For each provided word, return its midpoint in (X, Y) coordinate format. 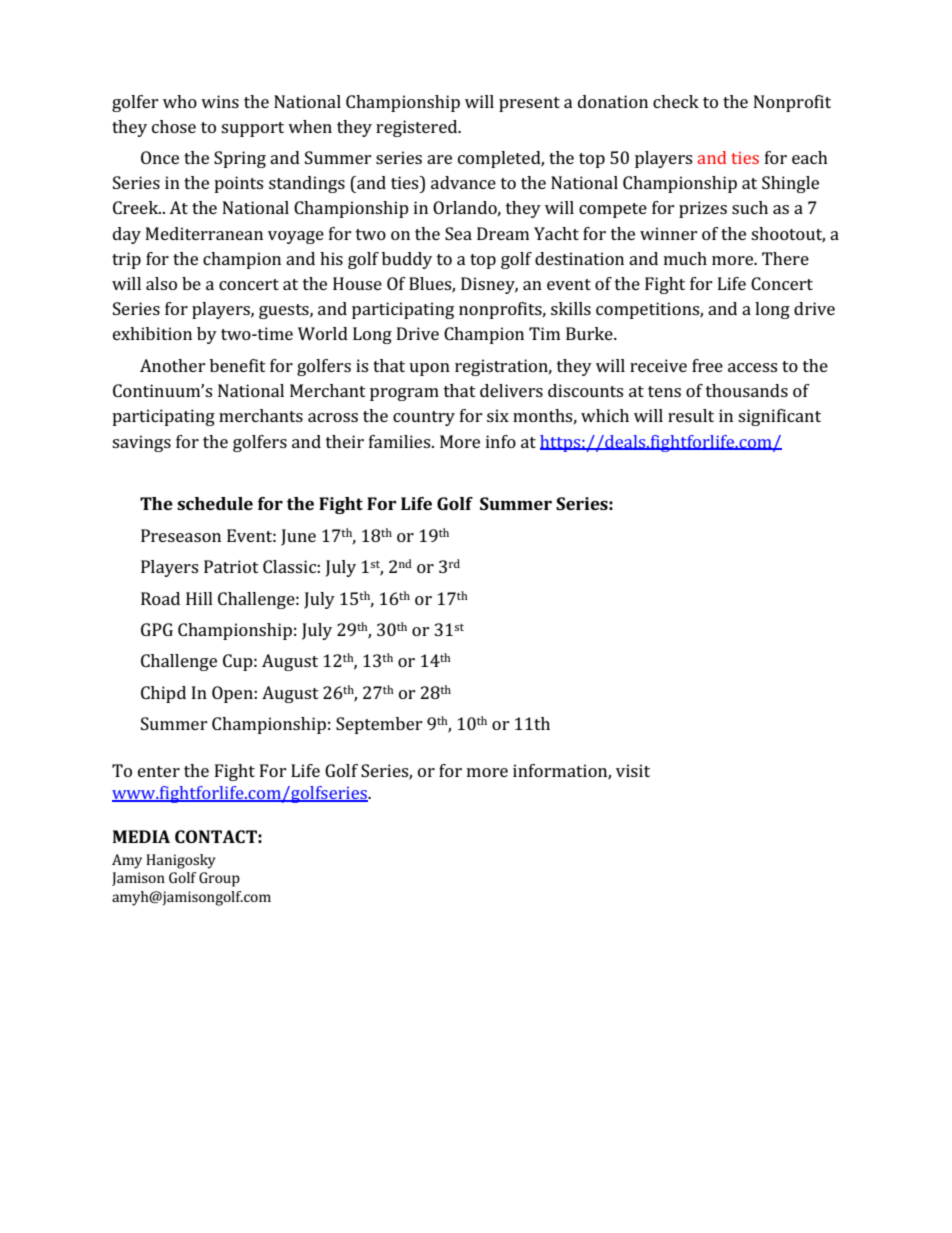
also (161, 283)
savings (141, 443)
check (676, 101)
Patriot (231, 566)
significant (779, 417)
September (379, 725)
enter (159, 771)
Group (219, 879)
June (298, 537)
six (498, 415)
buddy (407, 260)
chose (174, 126)
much (685, 258)
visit (633, 770)
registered (418, 128)
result (691, 415)
